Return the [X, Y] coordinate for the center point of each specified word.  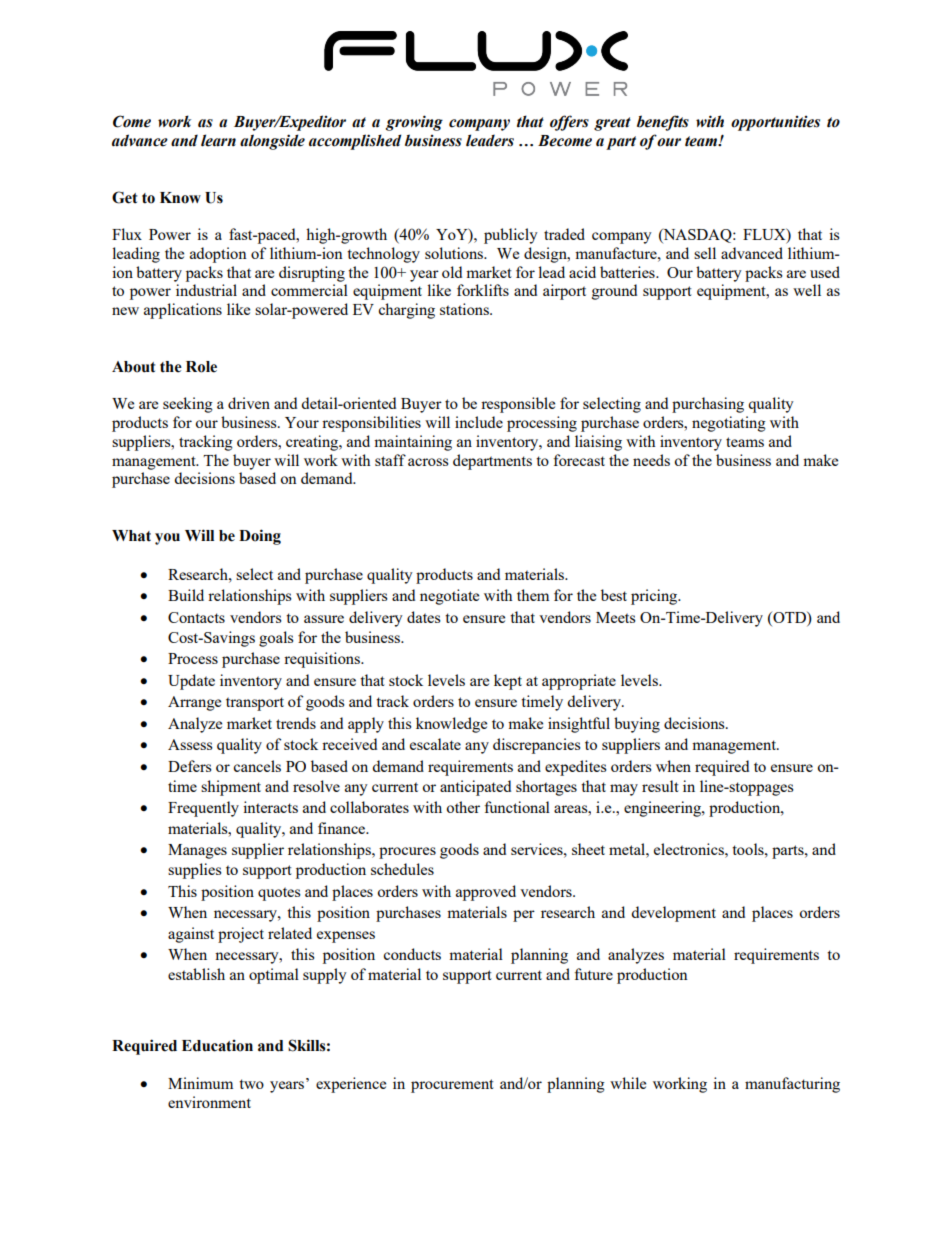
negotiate [449, 597]
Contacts [196, 617]
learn [218, 140]
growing [414, 123]
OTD [789, 617]
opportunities [775, 123]
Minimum [200, 1083]
